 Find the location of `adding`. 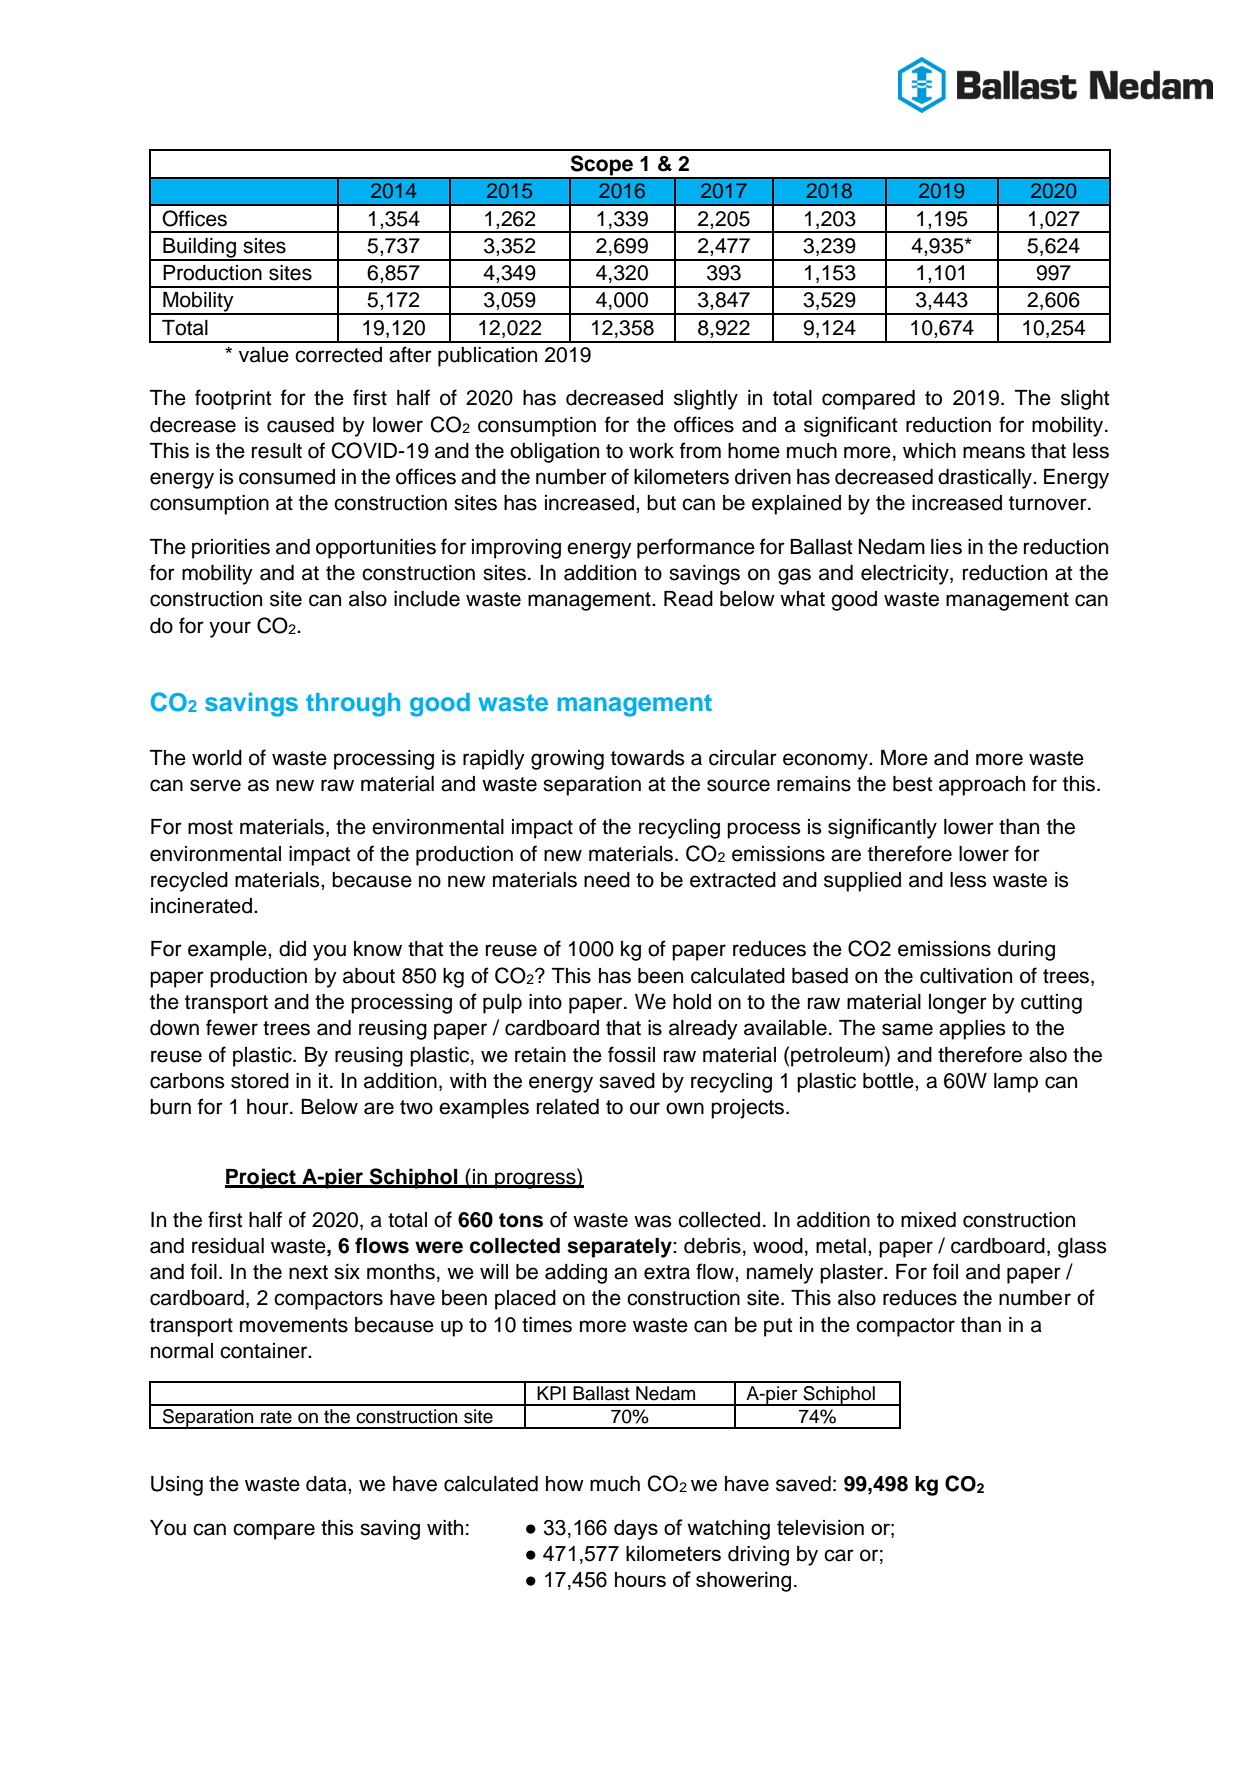

adding is located at coordinates (576, 1274).
